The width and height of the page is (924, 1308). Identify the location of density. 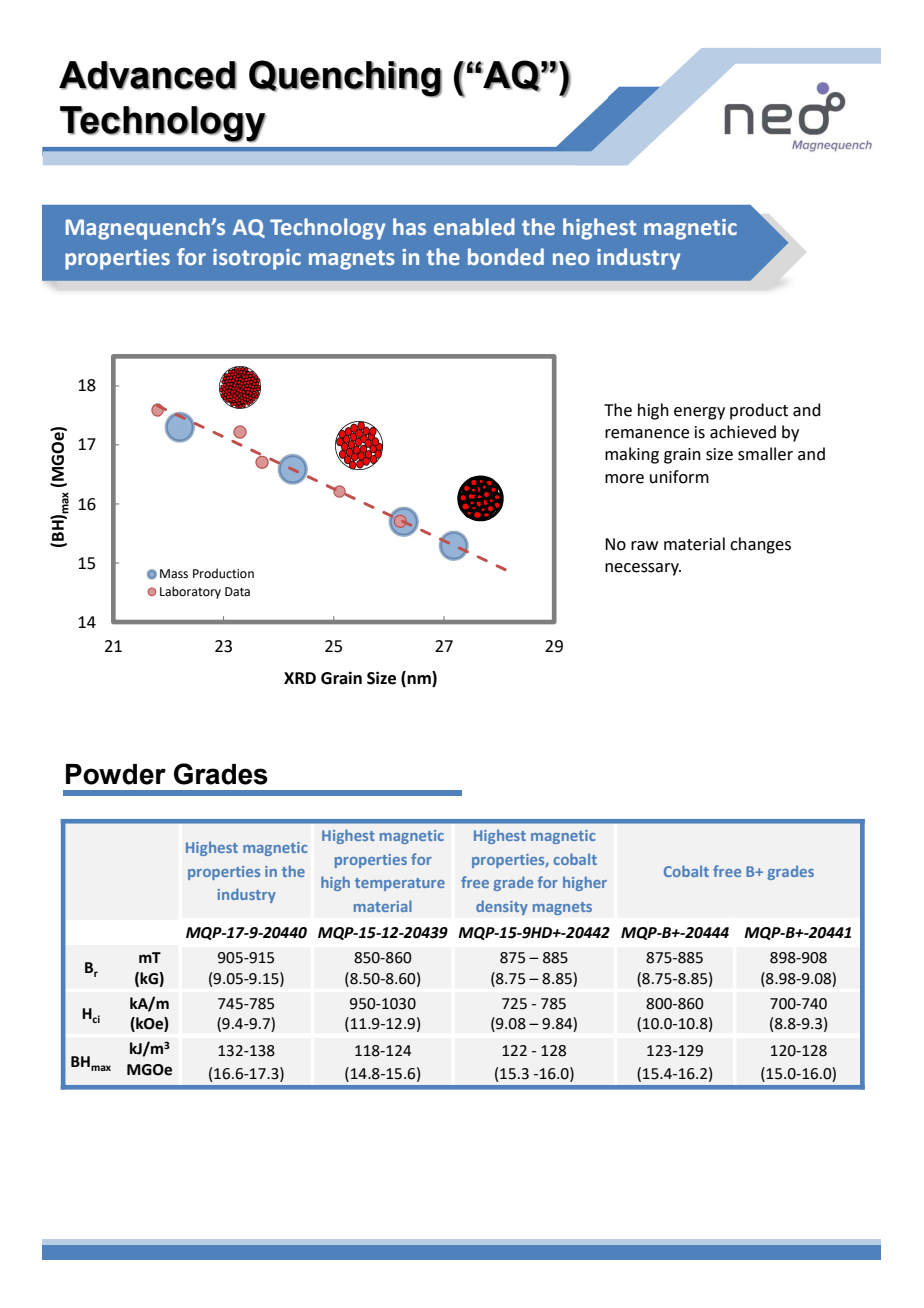
(502, 907).
